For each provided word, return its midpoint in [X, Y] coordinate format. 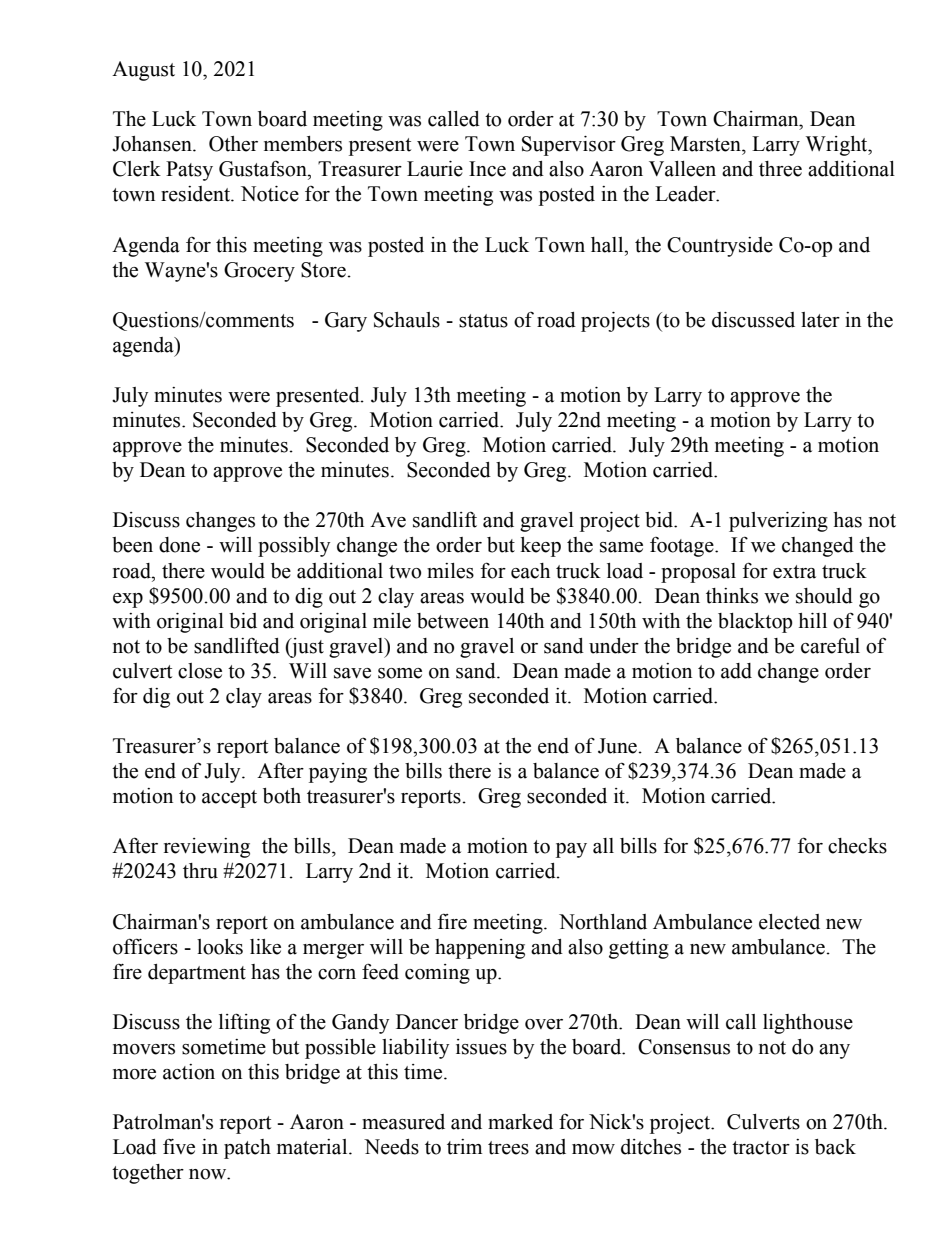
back [835, 1147]
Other [233, 144]
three [780, 169]
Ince [487, 169]
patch [247, 1149]
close [200, 671]
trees [508, 1148]
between [453, 621]
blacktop [755, 623]
